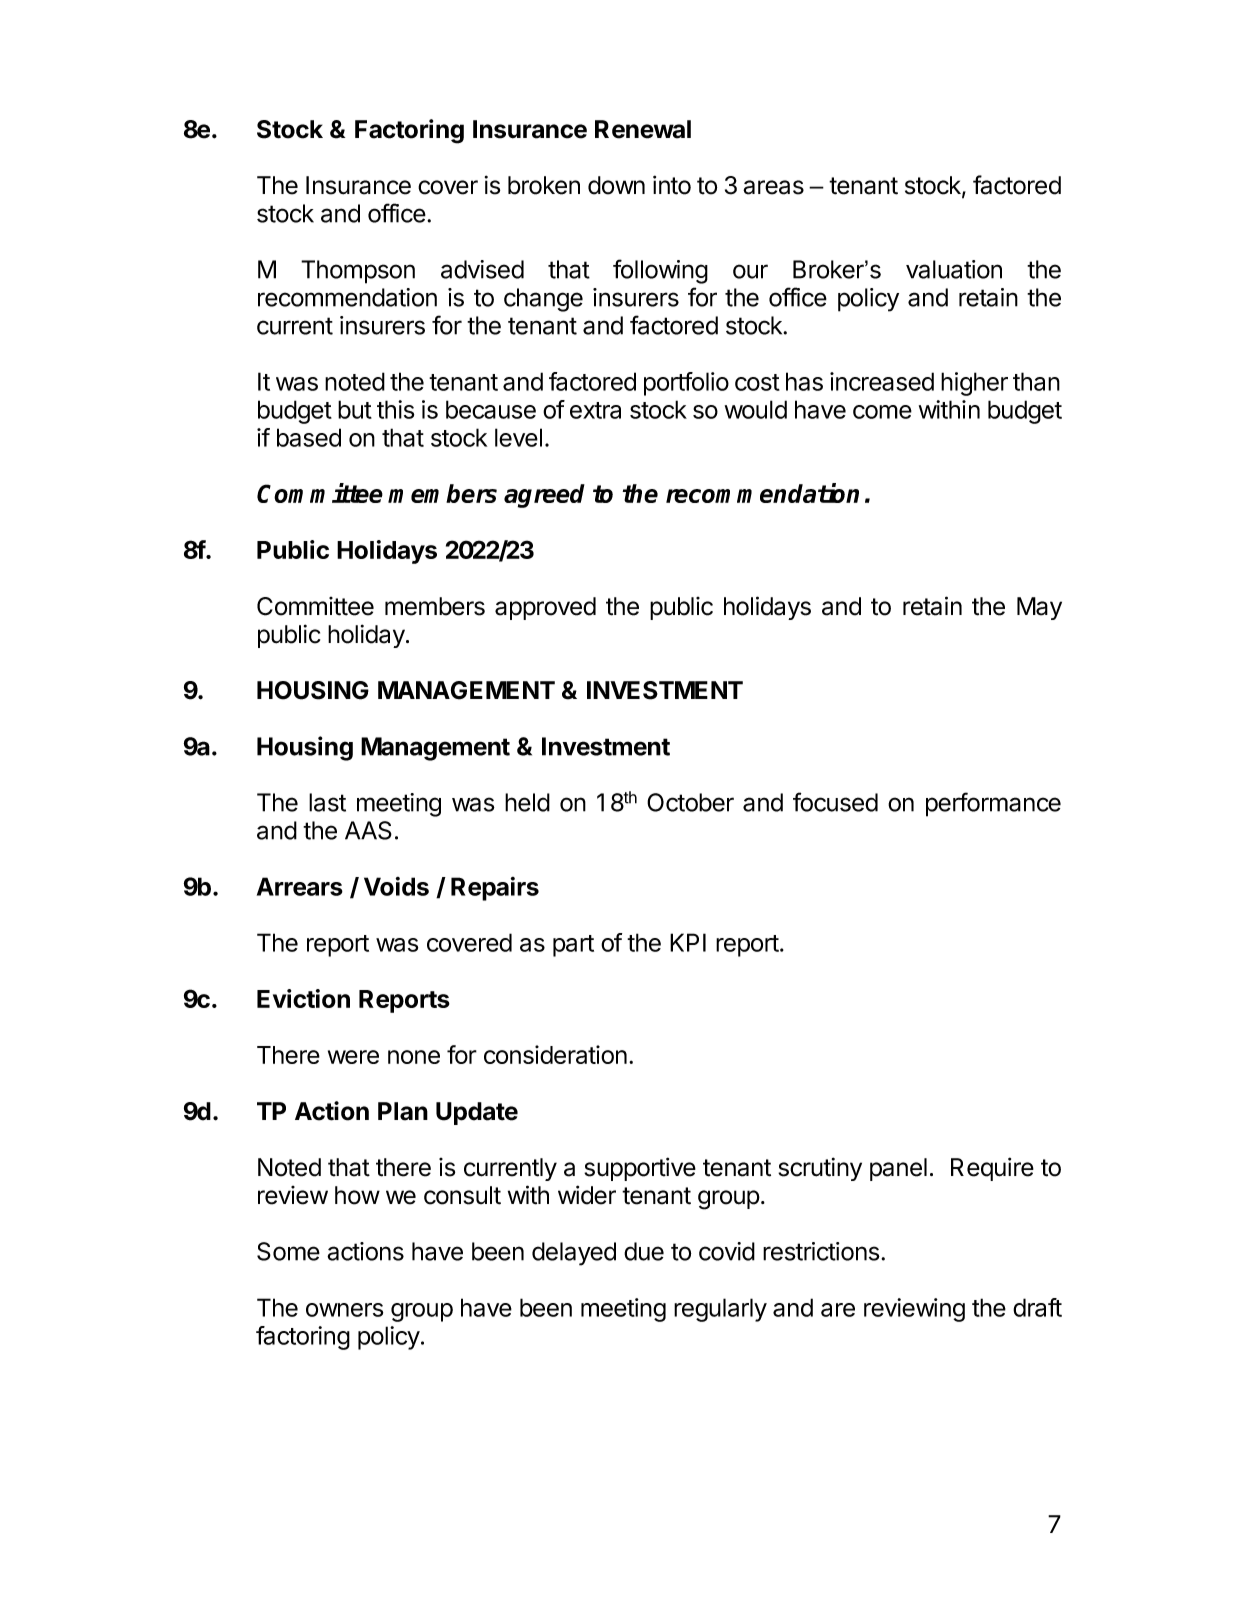  What do you see at coordinates (992, 1169) in the screenshot?
I see `Require` at bounding box center [992, 1169].
